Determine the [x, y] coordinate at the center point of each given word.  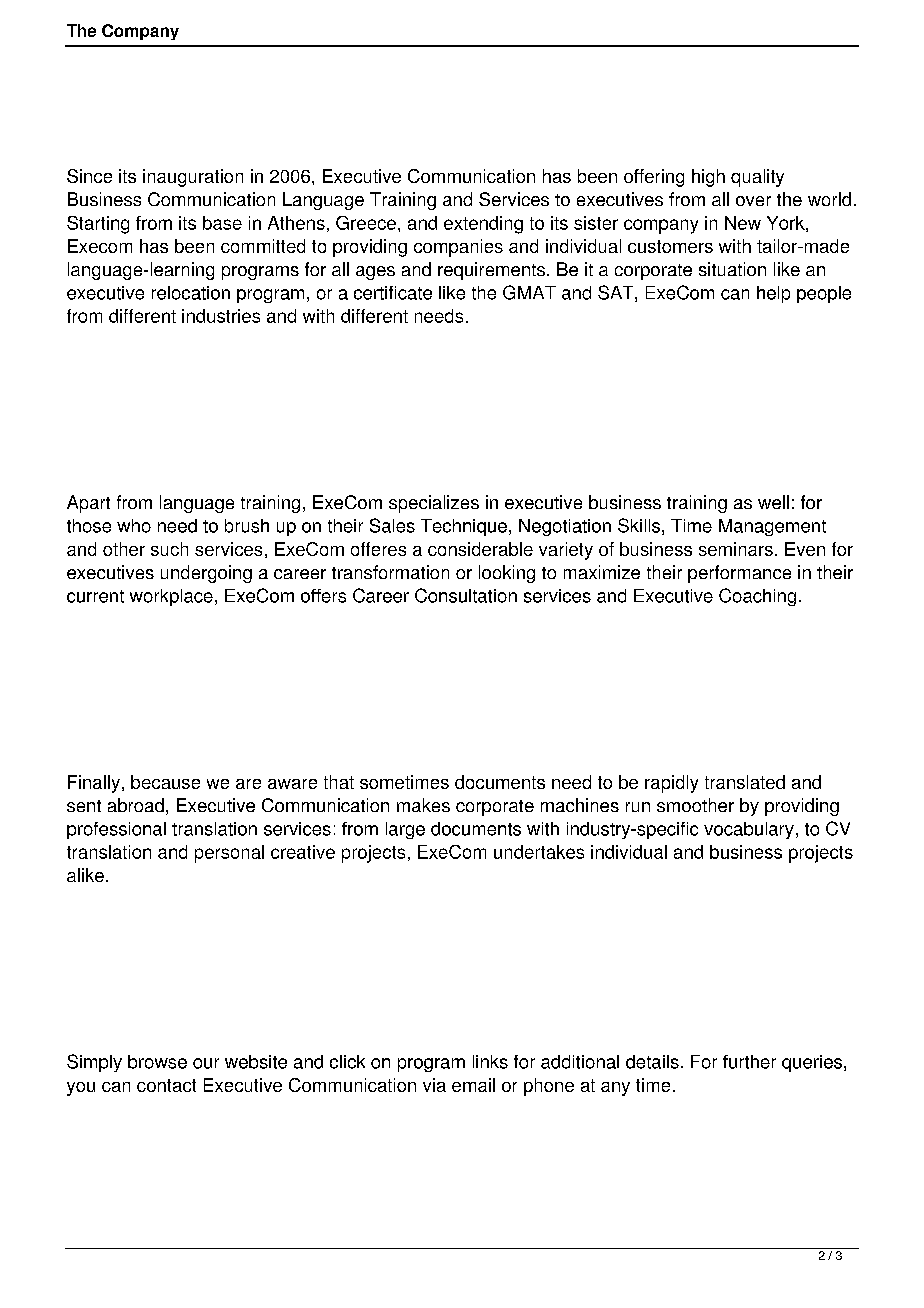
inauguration [193, 178]
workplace [171, 597]
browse [157, 1062]
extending [483, 225]
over [753, 201]
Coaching [757, 597]
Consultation [466, 595]
